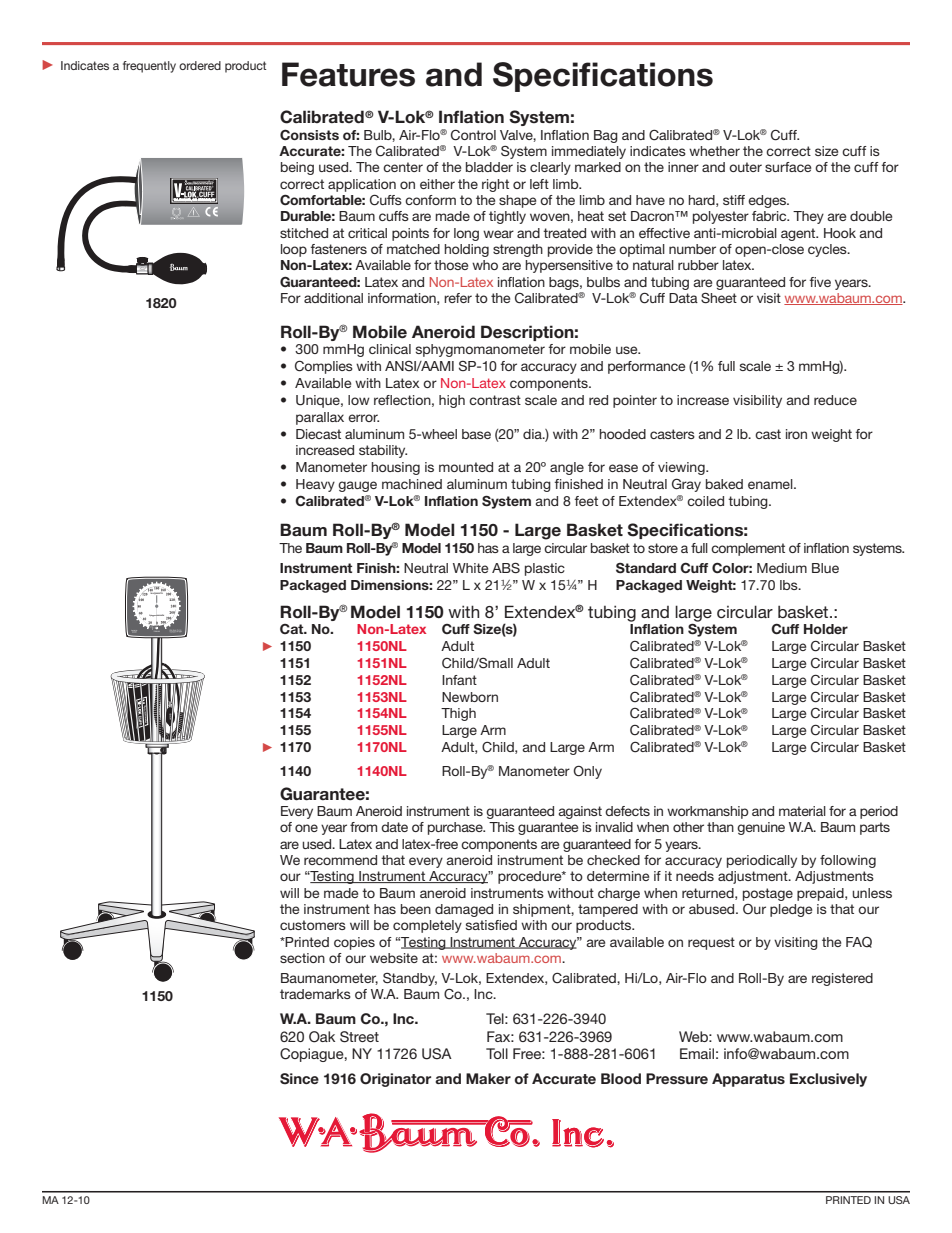  I want to click on Heavy, so click(315, 485).
